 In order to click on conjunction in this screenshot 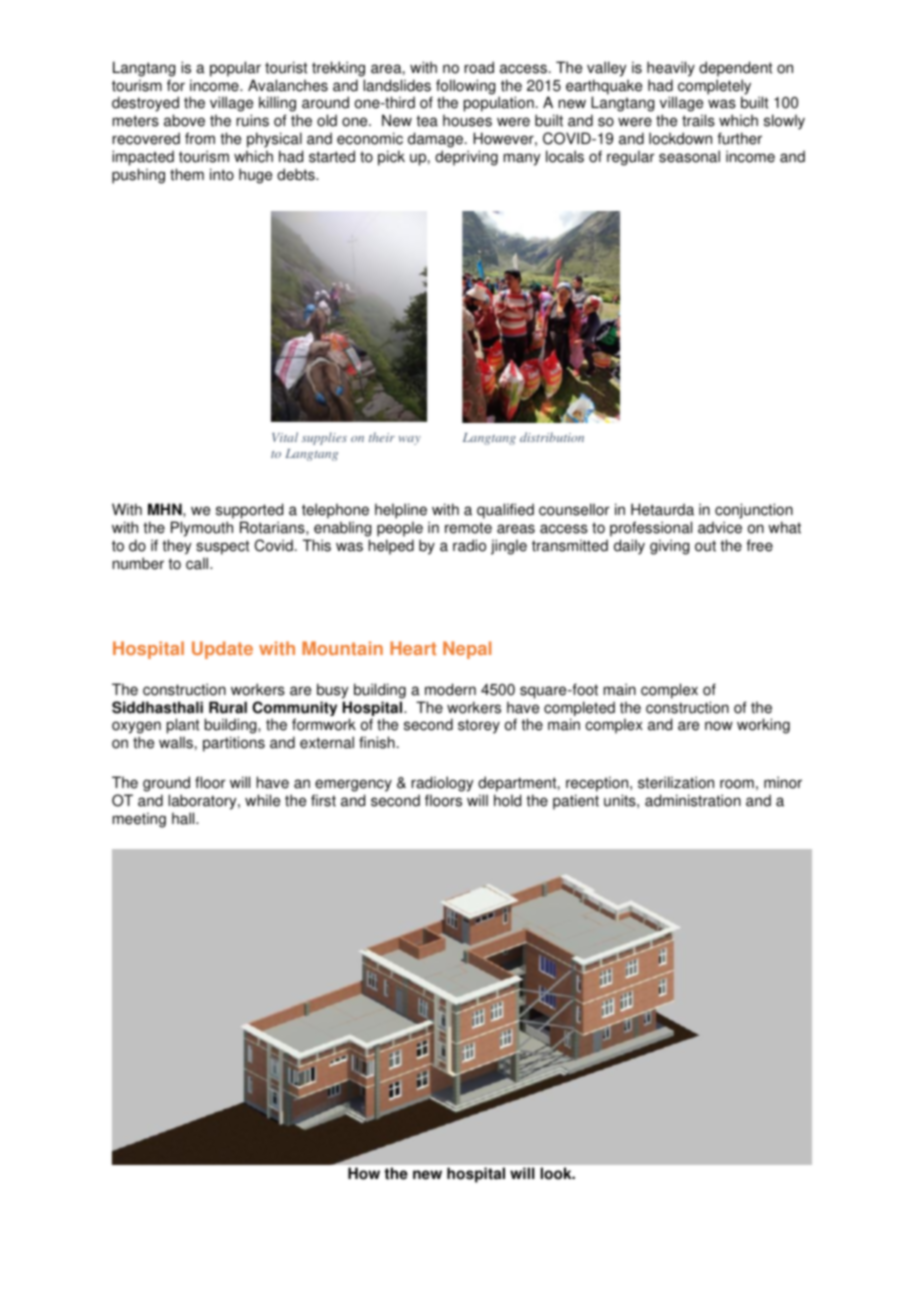, I will do `click(754, 511)`.
